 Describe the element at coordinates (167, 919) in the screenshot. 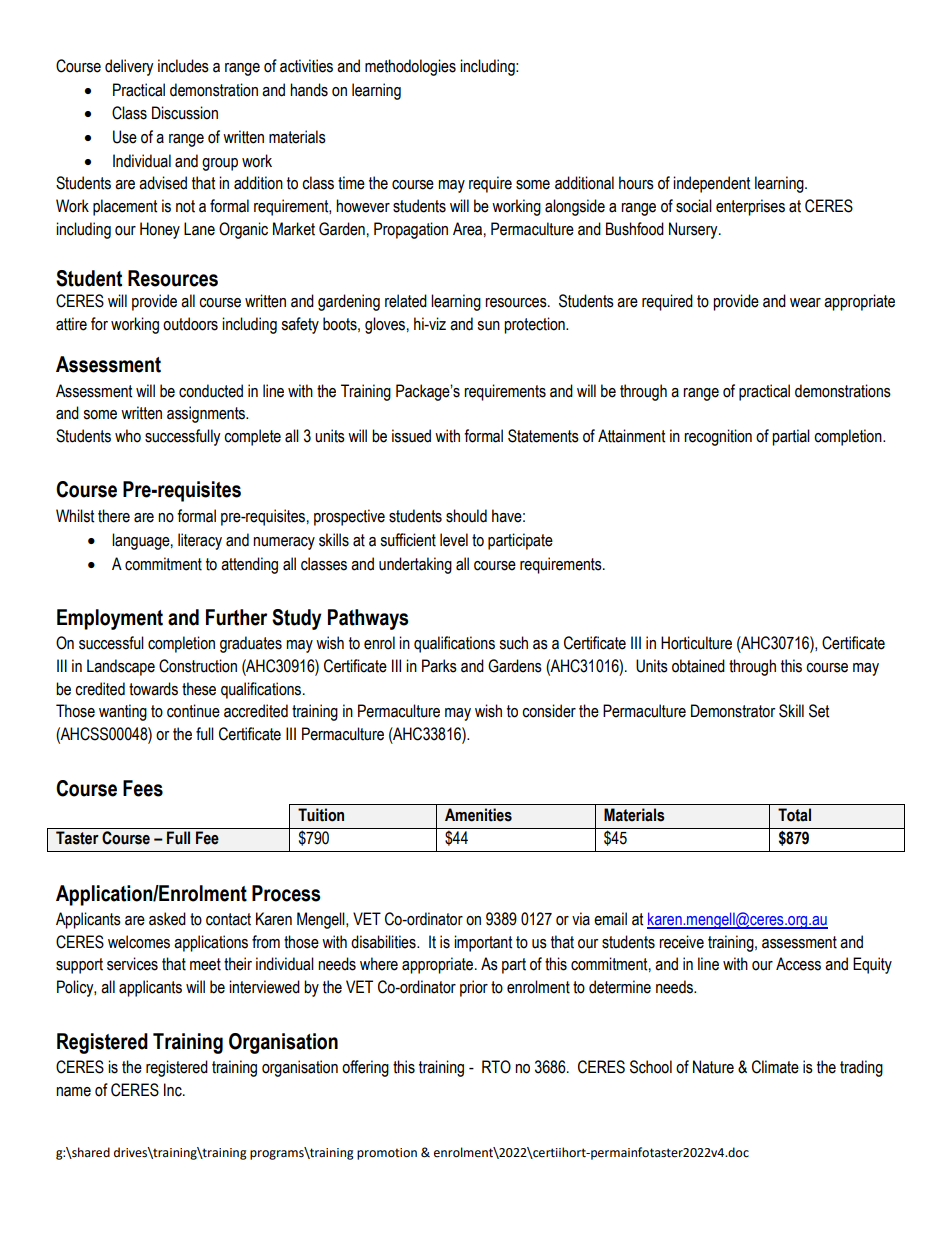

I see `asked` at that location.
